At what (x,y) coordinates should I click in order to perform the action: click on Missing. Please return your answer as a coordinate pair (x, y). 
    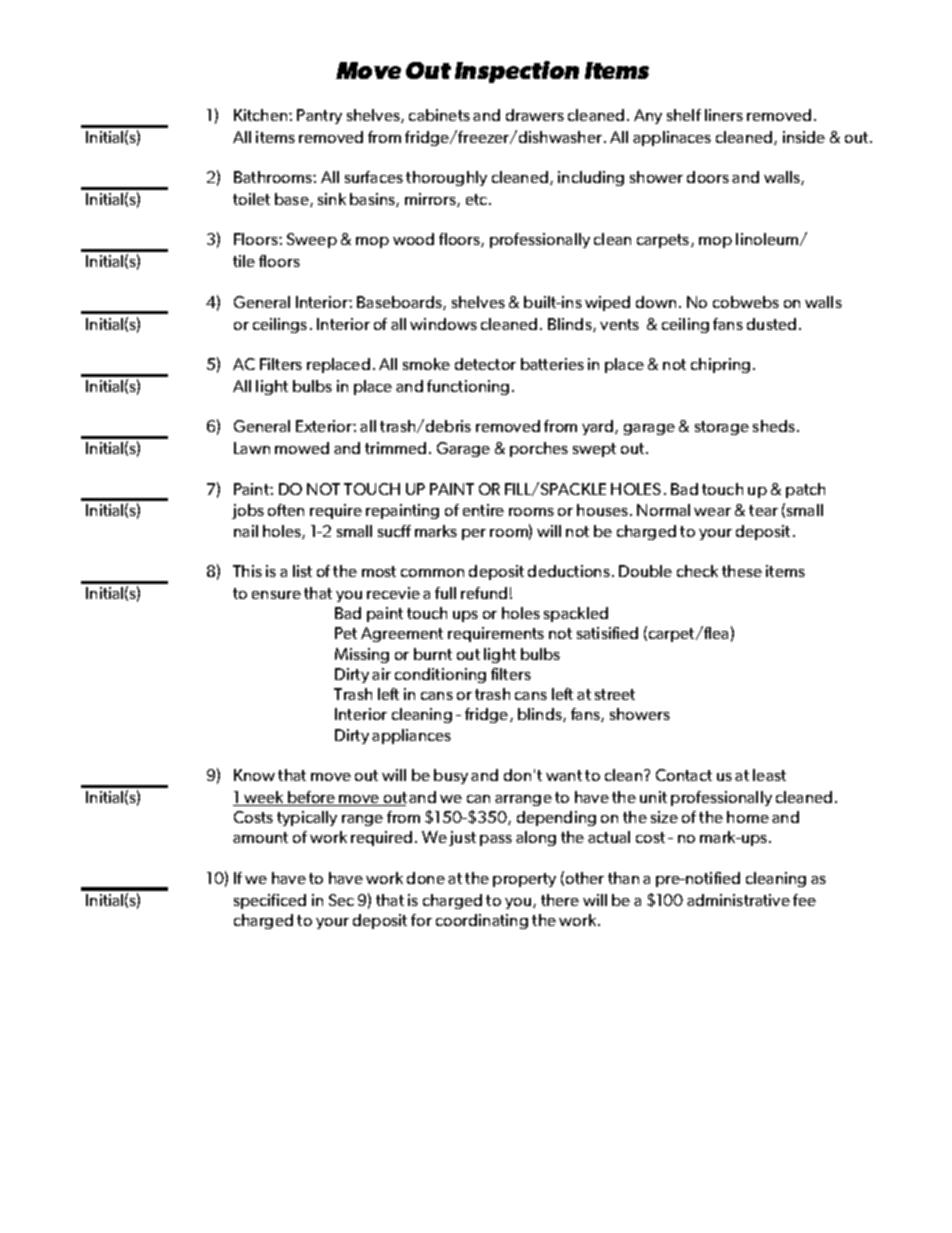
    Looking at the image, I should click on (362, 655).
